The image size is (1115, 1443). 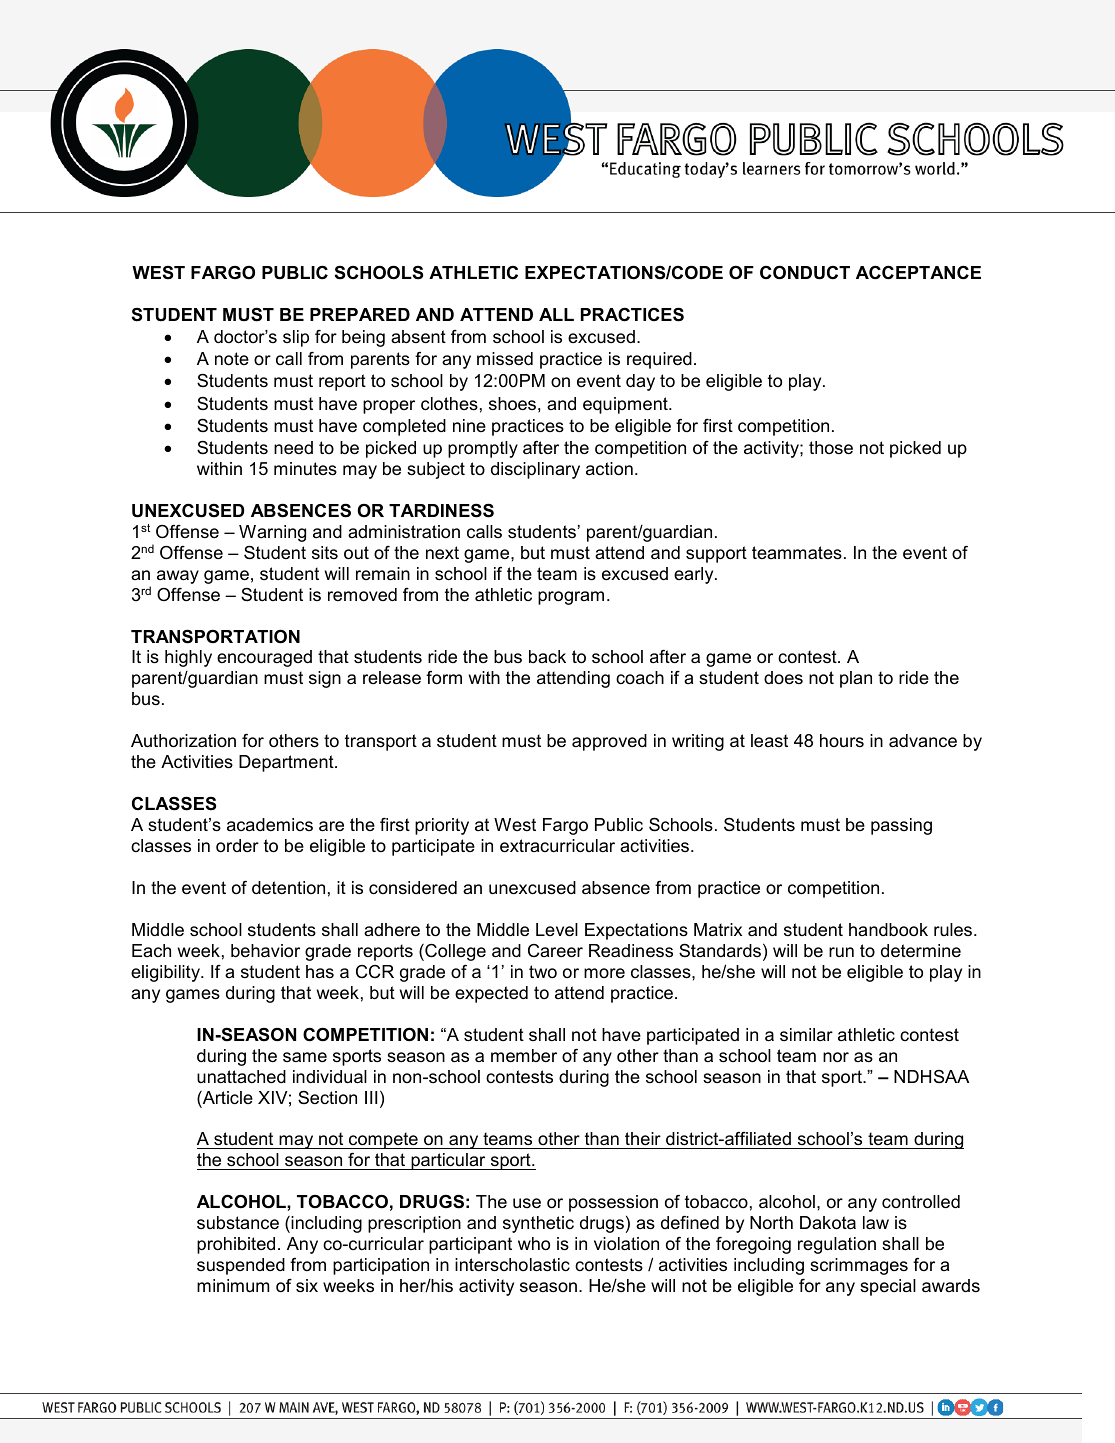 What do you see at coordinates (505, 359) in the image?
I see `missed` at bounding box center [505, 359].
